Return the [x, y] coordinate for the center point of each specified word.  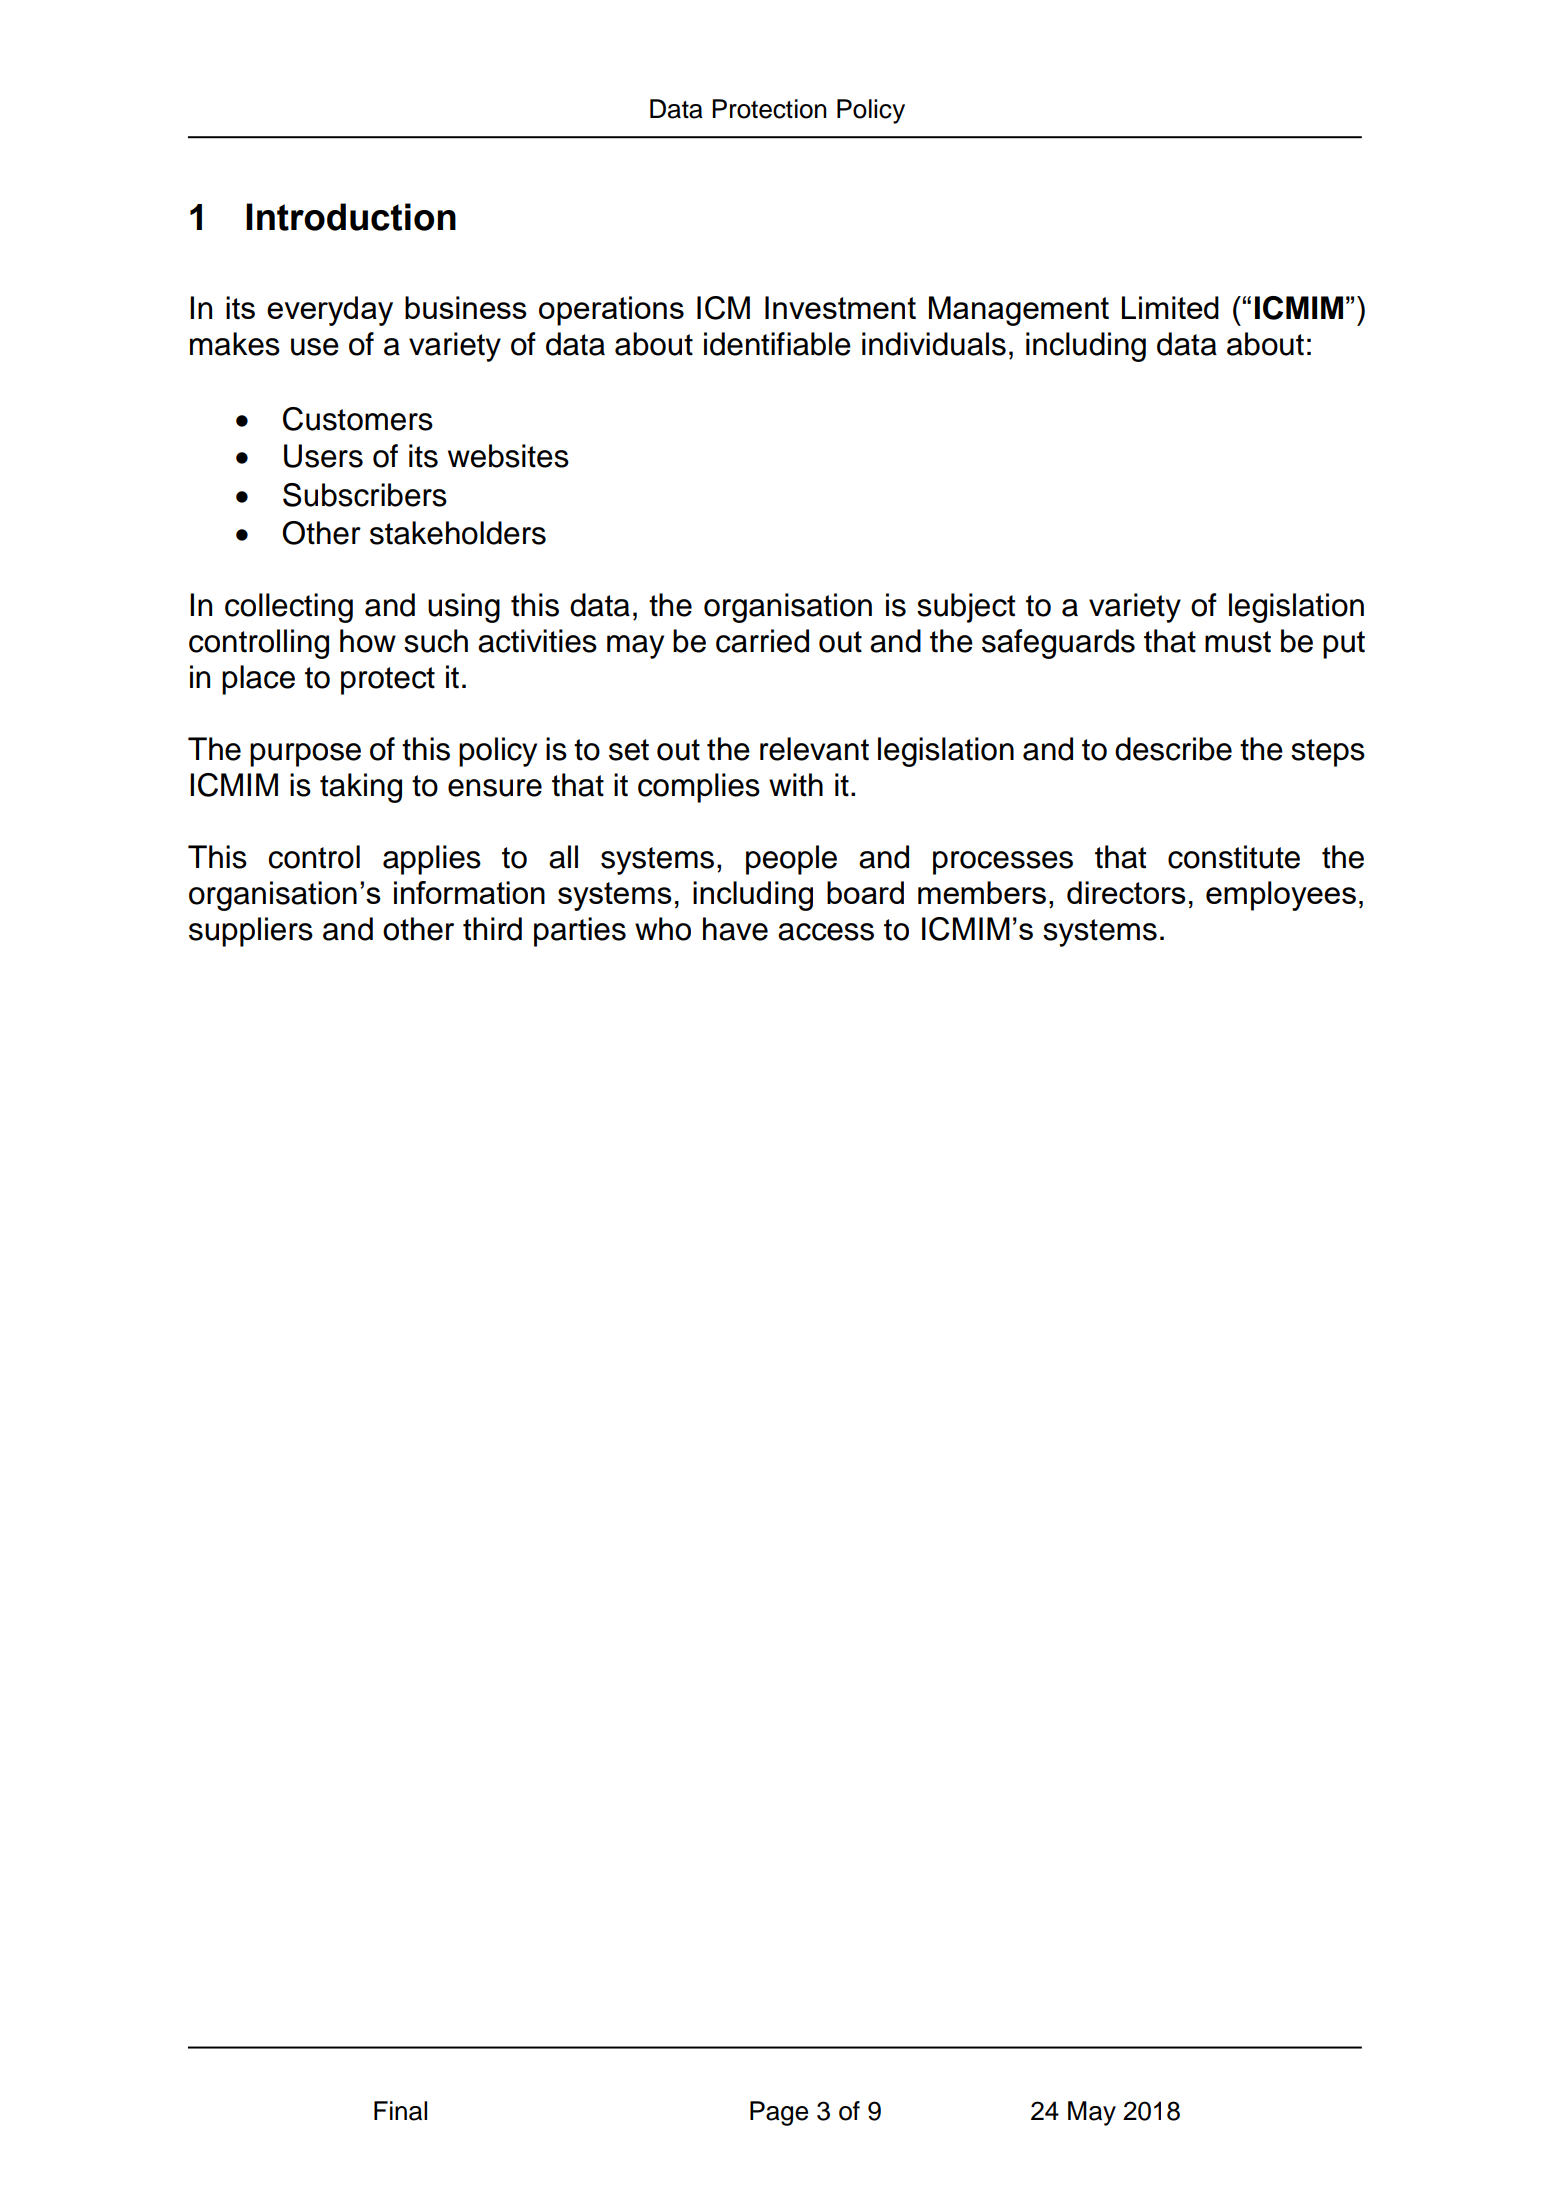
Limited [1170, 307]
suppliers [251, 932]
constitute [1234, 857]
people [791, 860]
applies [432, 860]
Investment [840, 307]
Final [400, 2111]
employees [1281, 896]
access [826, 932]
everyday [330, 311]
